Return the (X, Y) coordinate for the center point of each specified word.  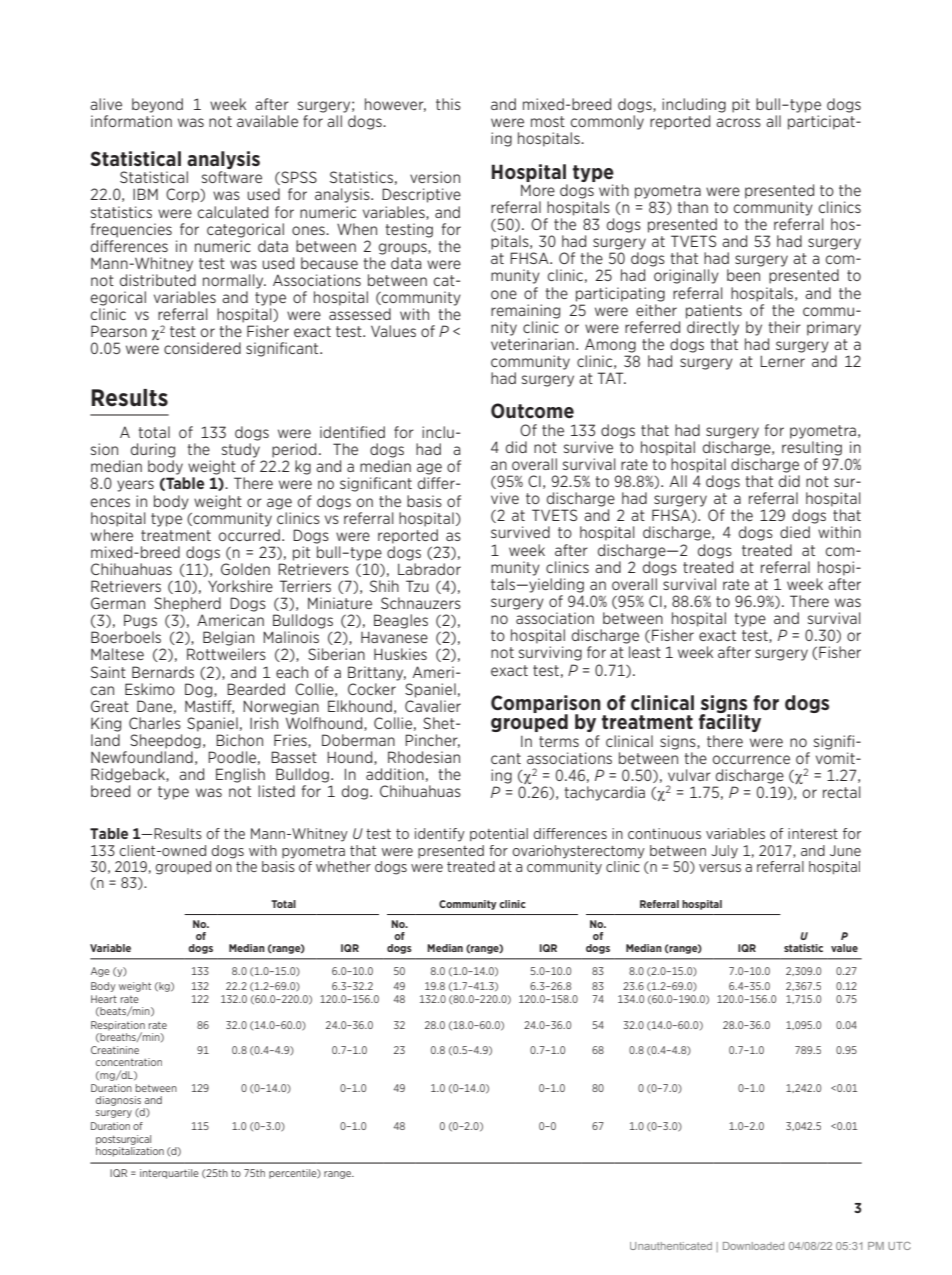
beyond (157, 105)
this (448, 104)
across (738, 122)
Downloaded (753, 1246)
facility (730, 722)
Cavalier (433, 704)
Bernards (163, 672)
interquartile (169, 1174)
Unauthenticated (671, 1246)
